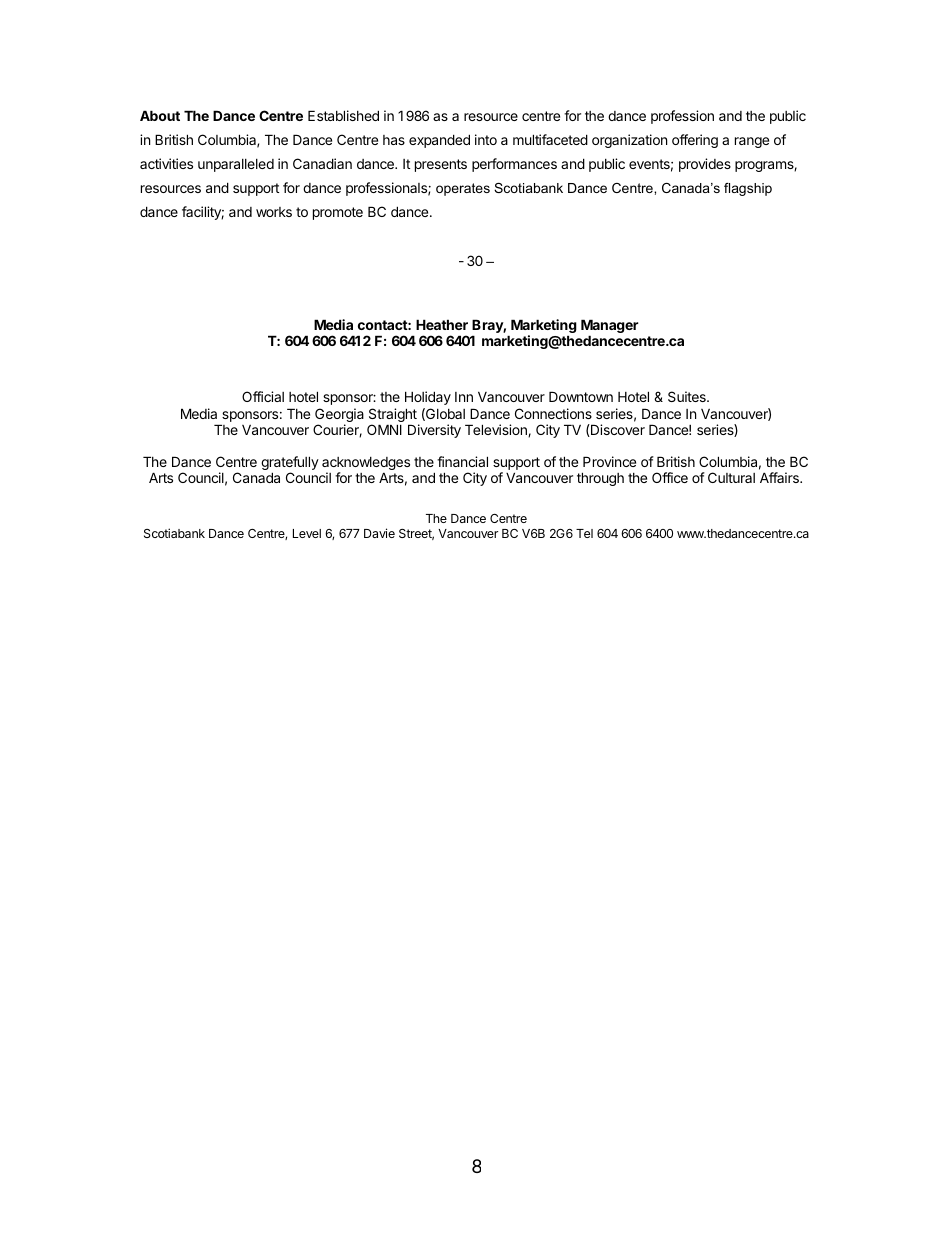 The height and width of the screenshot is (1233, 952). I want to click on into, so click(486, 139).
